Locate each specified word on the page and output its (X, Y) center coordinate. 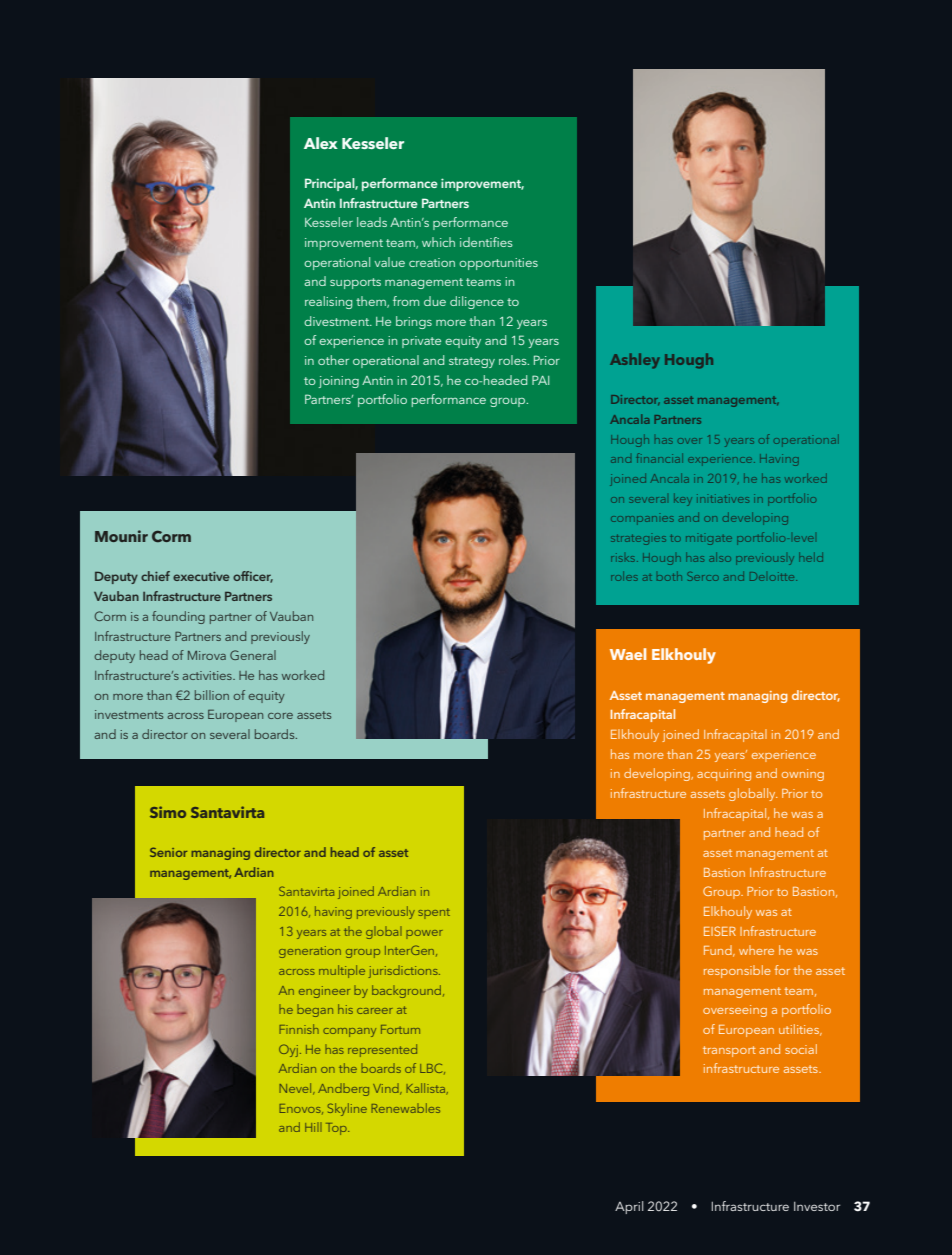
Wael (628, 654)
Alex (321, 143)
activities (208, 675)
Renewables (405, 1108)
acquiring (724, 775)
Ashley (635, 361)
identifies (486, 242)
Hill (313, 1127)
